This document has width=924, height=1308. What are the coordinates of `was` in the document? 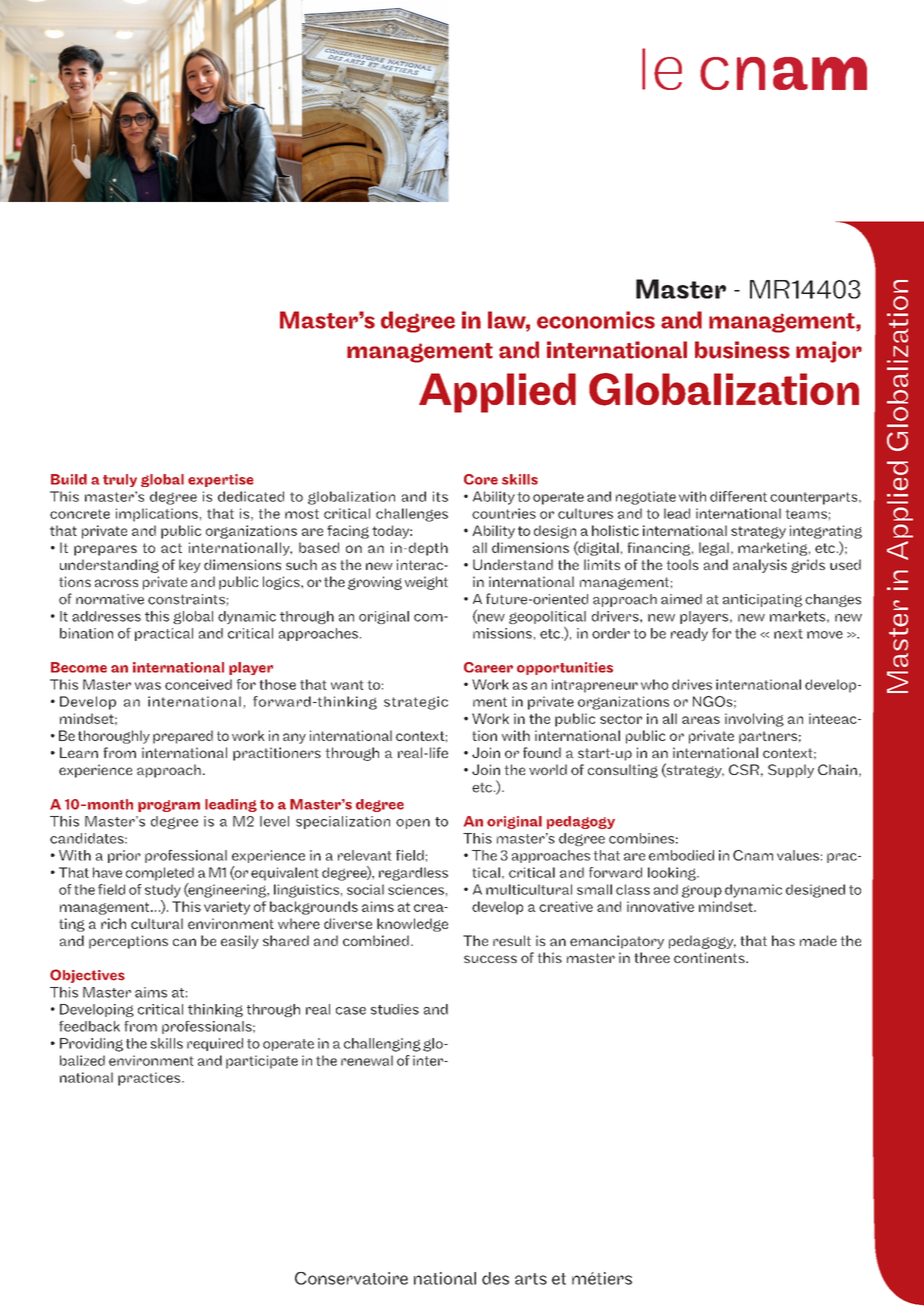 It's located at (148, 686).
